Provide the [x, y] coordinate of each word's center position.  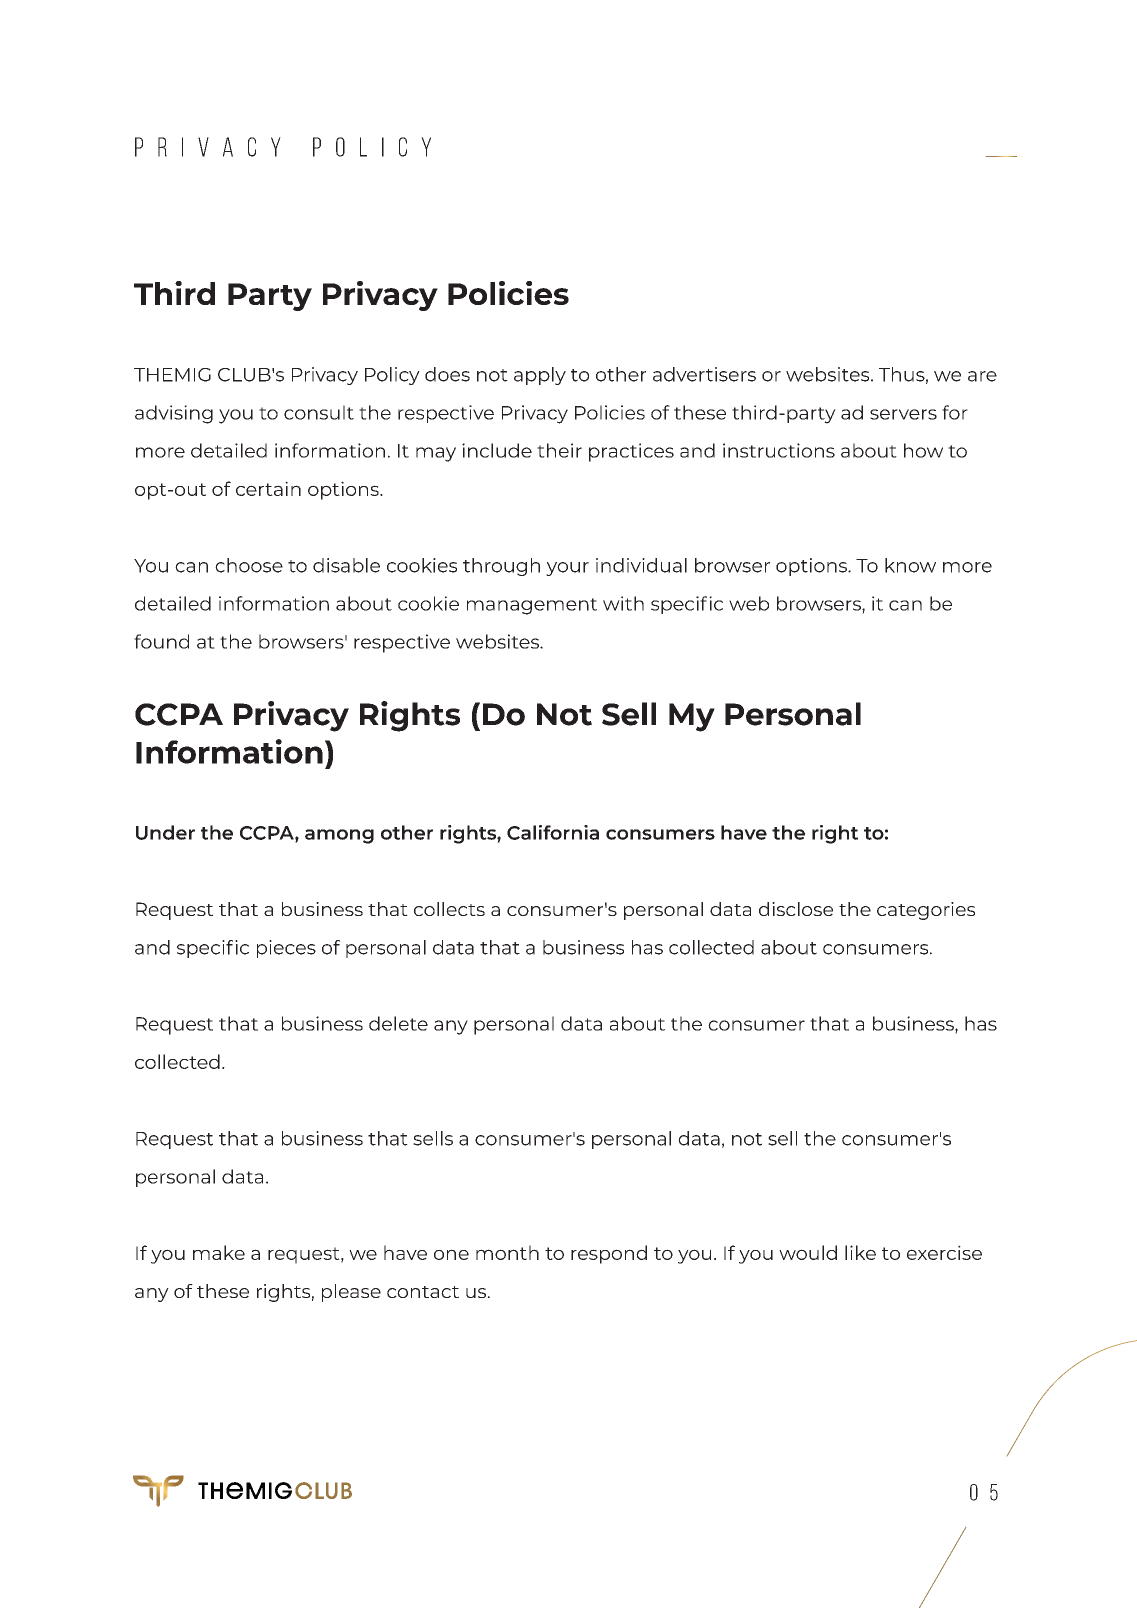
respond [609, 1254]
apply [540, 376]
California [553, 832]
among [339, 836]
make [219, 1252]
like [860, 1252]
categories [926, 911]
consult [319, 412]
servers [903, 414]
